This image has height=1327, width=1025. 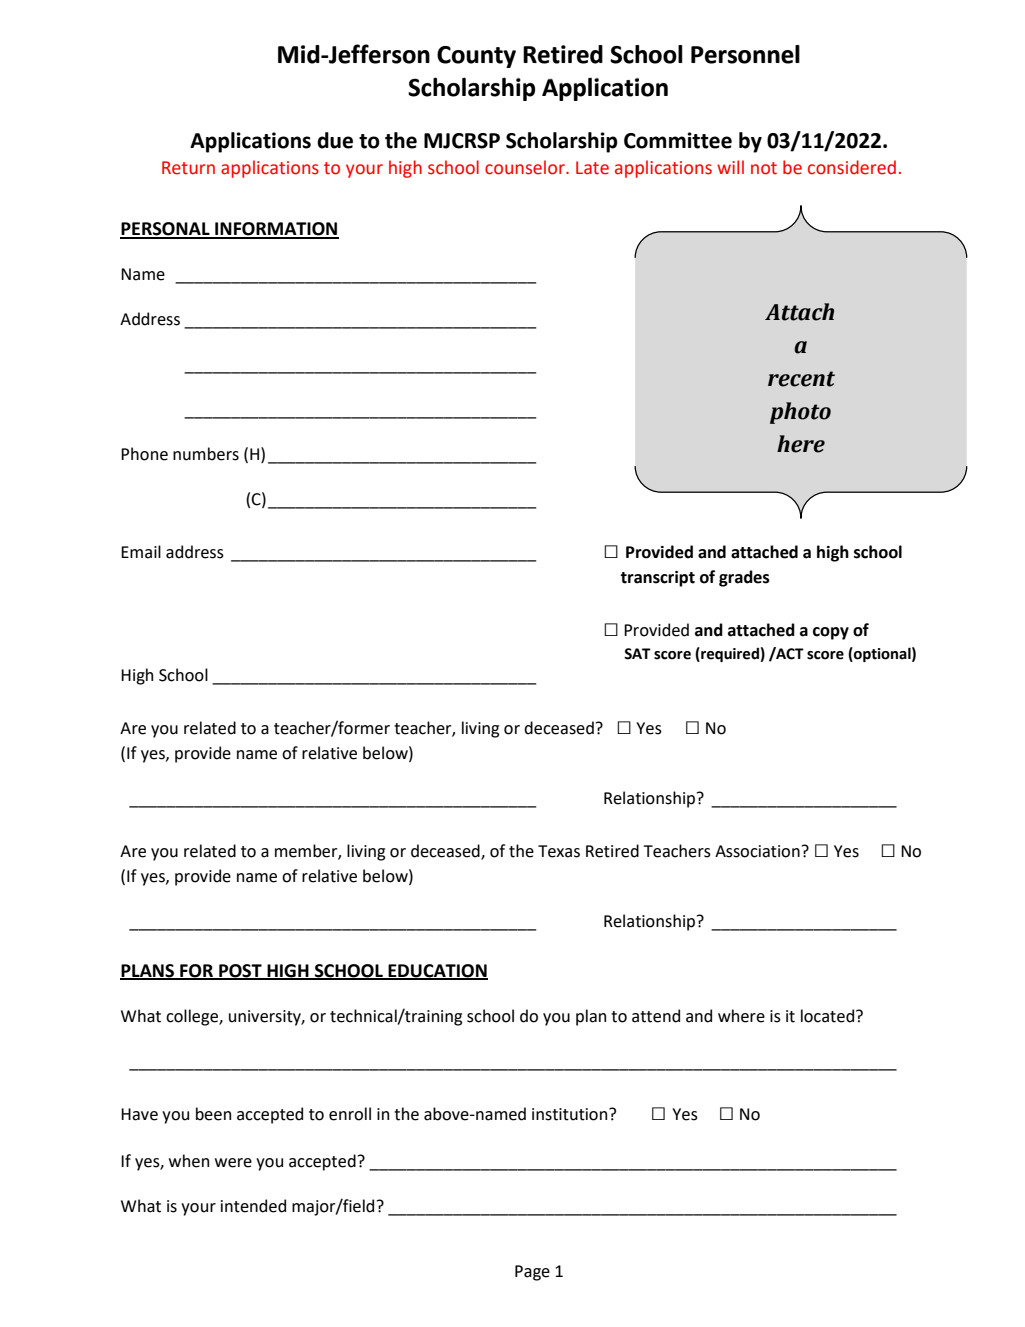 I want to click on SAT, so click(x=637, y=654).
